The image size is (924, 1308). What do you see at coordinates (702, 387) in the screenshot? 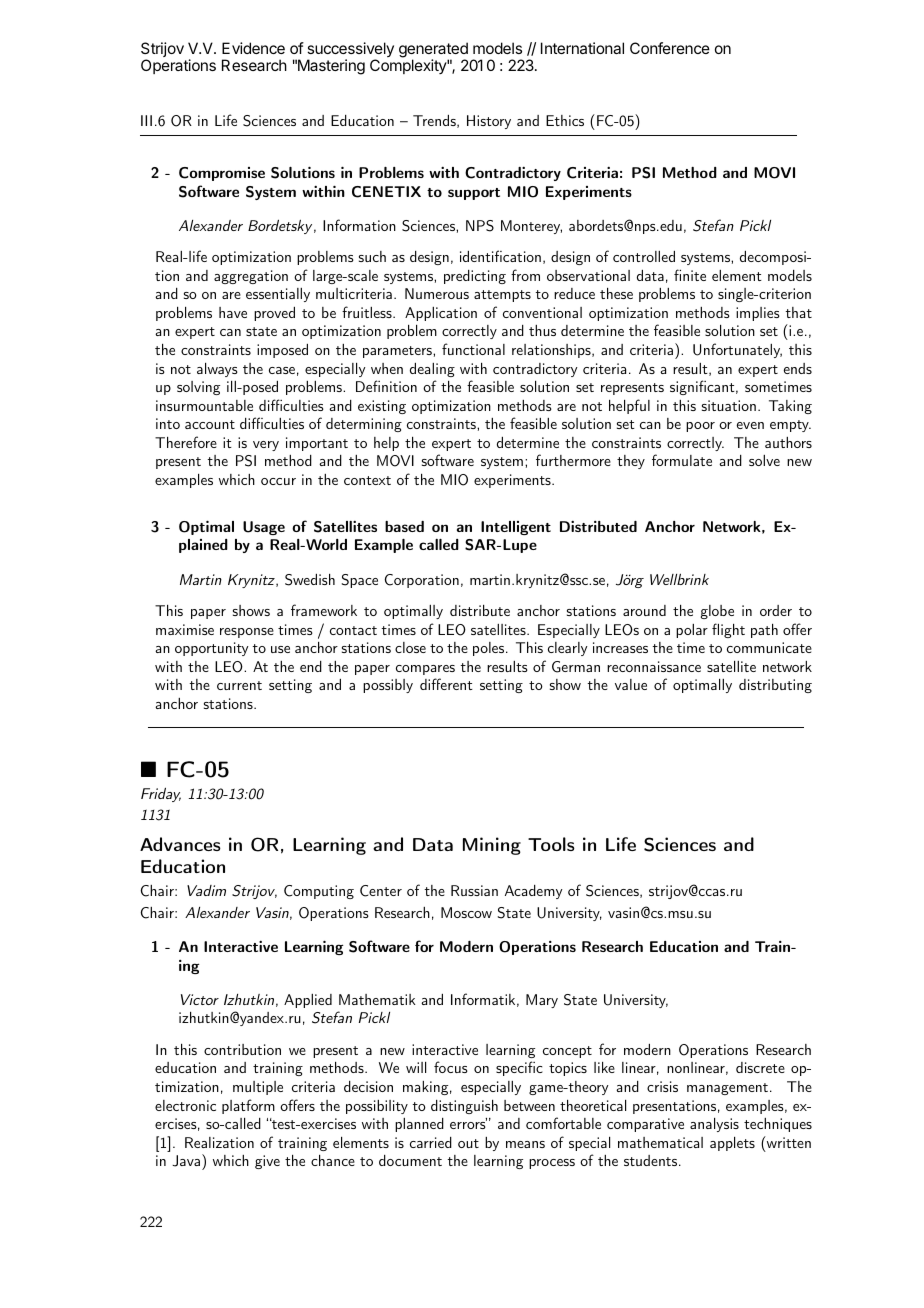
I see `significant` at bounding box center [702, 387].
